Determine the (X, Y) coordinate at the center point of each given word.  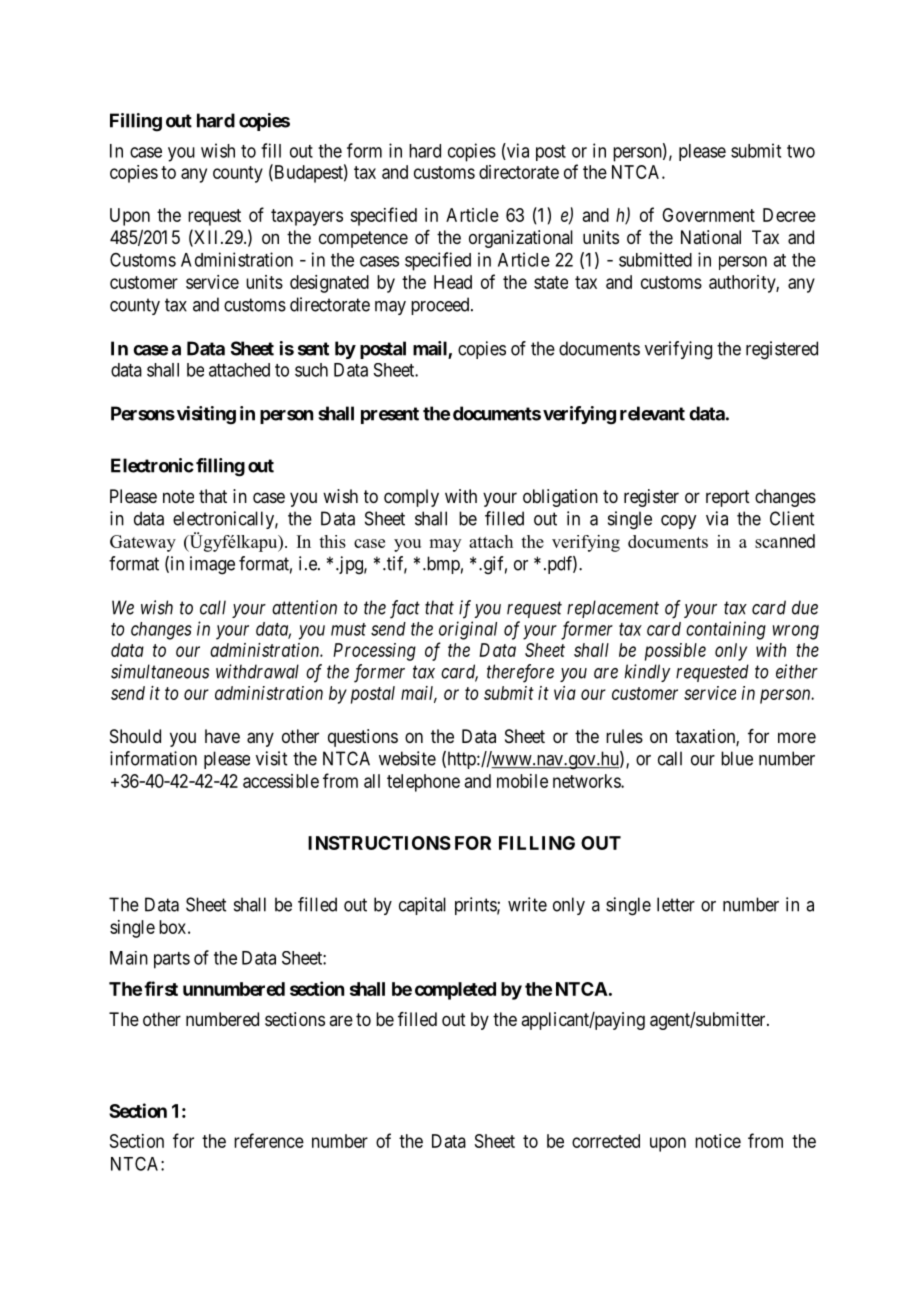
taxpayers (307, 217)
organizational (521, 239)
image (212, 565)
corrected (606, 1141)
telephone (423, 783)
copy (678, 522)
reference (269, 1140)
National (711, 237)
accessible (281, 781)
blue (737, 758)
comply (411, 498)
